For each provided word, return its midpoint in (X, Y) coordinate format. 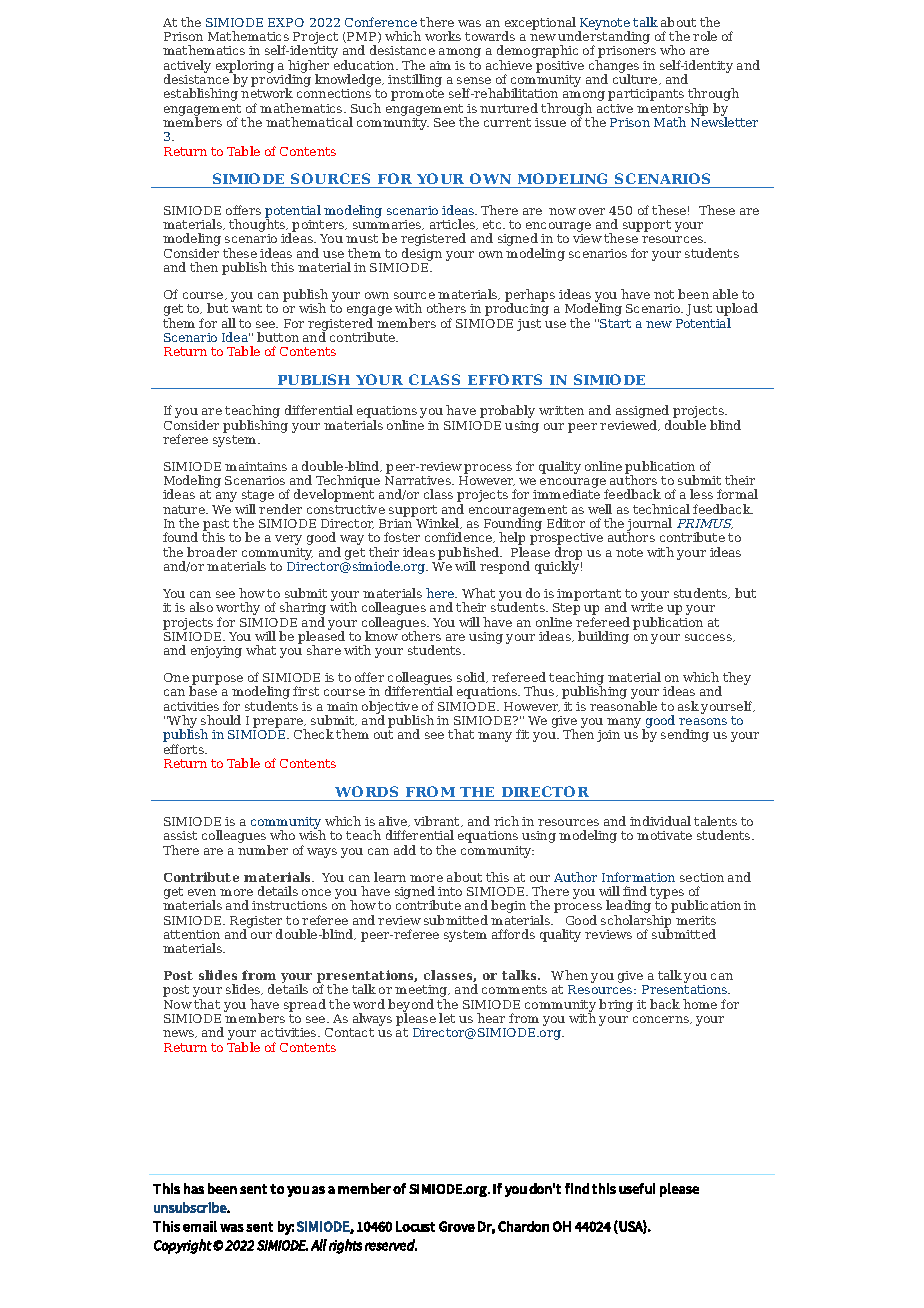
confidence (460, 537)
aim (440, 65)
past (217, 526)
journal (649, 526)
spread (305, 1005)
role (705, 36)
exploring (245, 67)
